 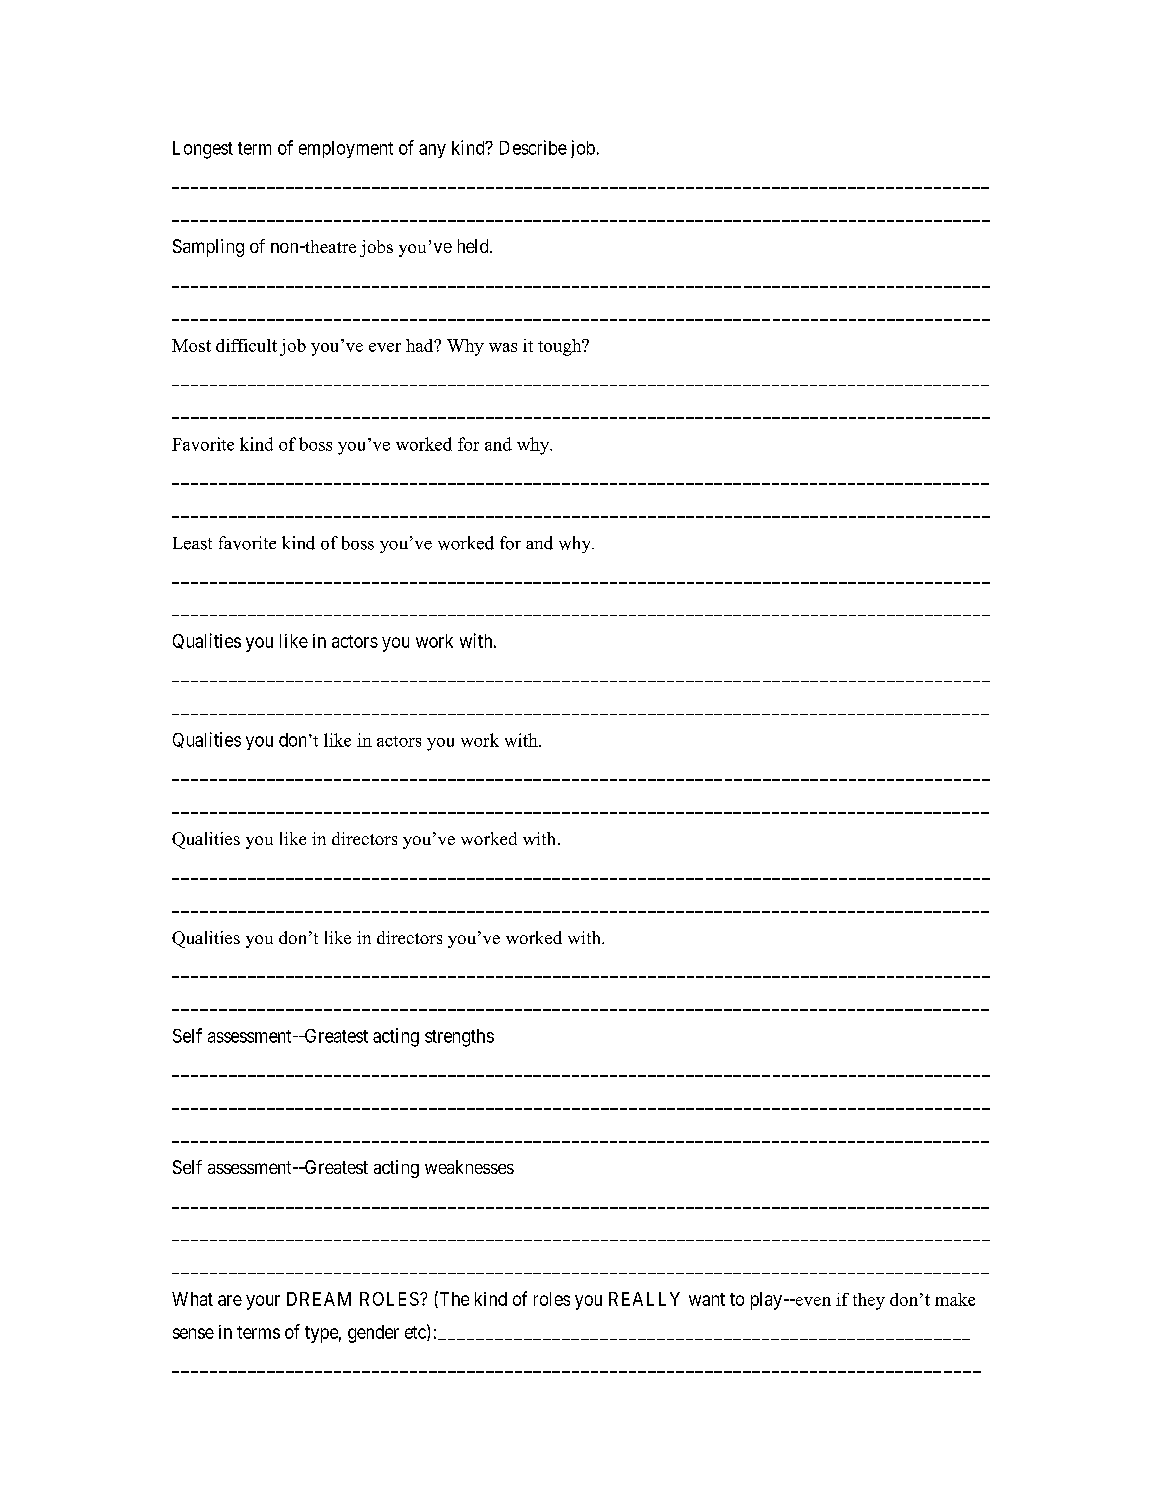 What do you see at coordinates (561, 347) in the screenshot?
I see `tough` at bounding box center [561, 347].
